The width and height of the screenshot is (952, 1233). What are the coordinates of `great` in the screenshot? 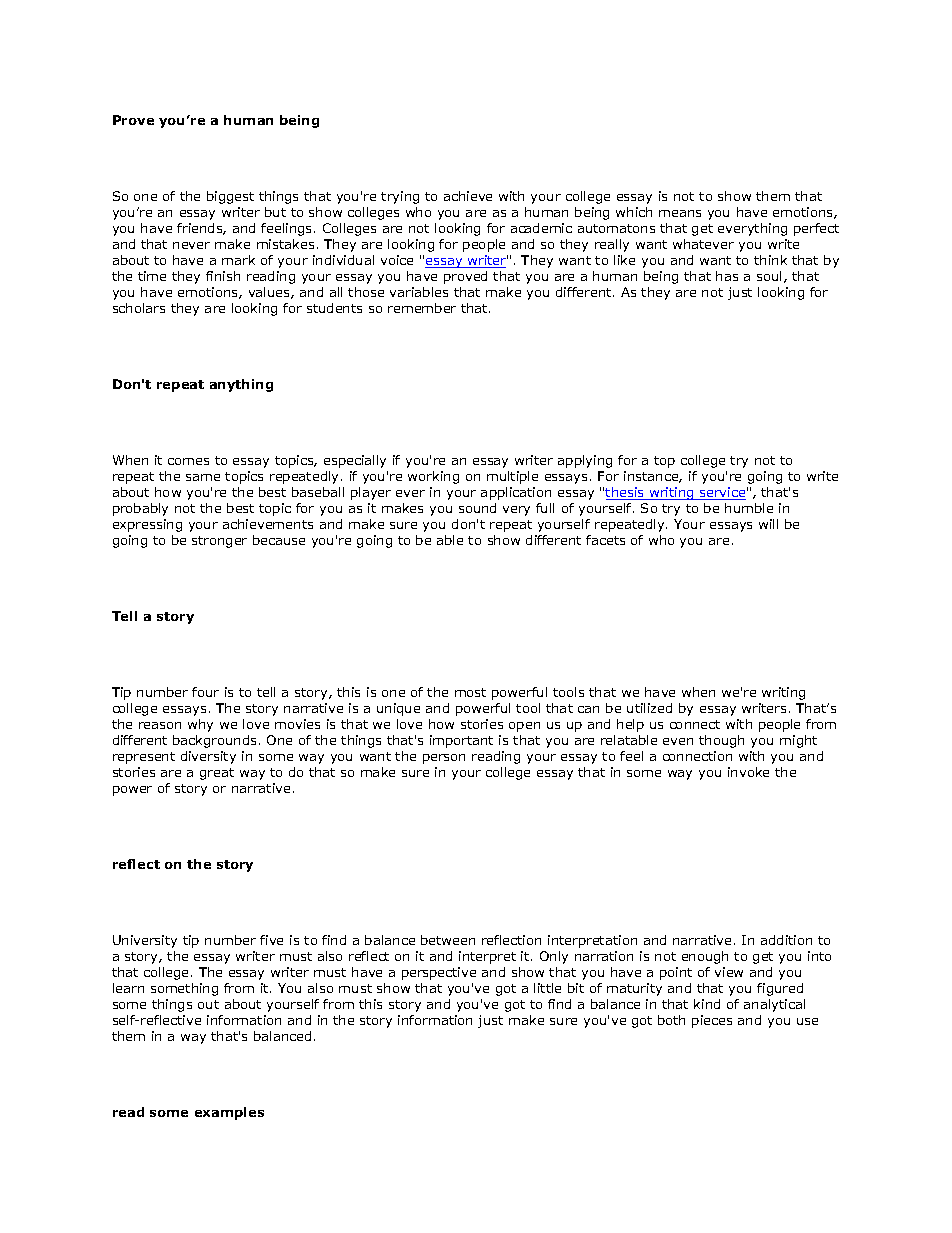 It's located at (217, 774).
